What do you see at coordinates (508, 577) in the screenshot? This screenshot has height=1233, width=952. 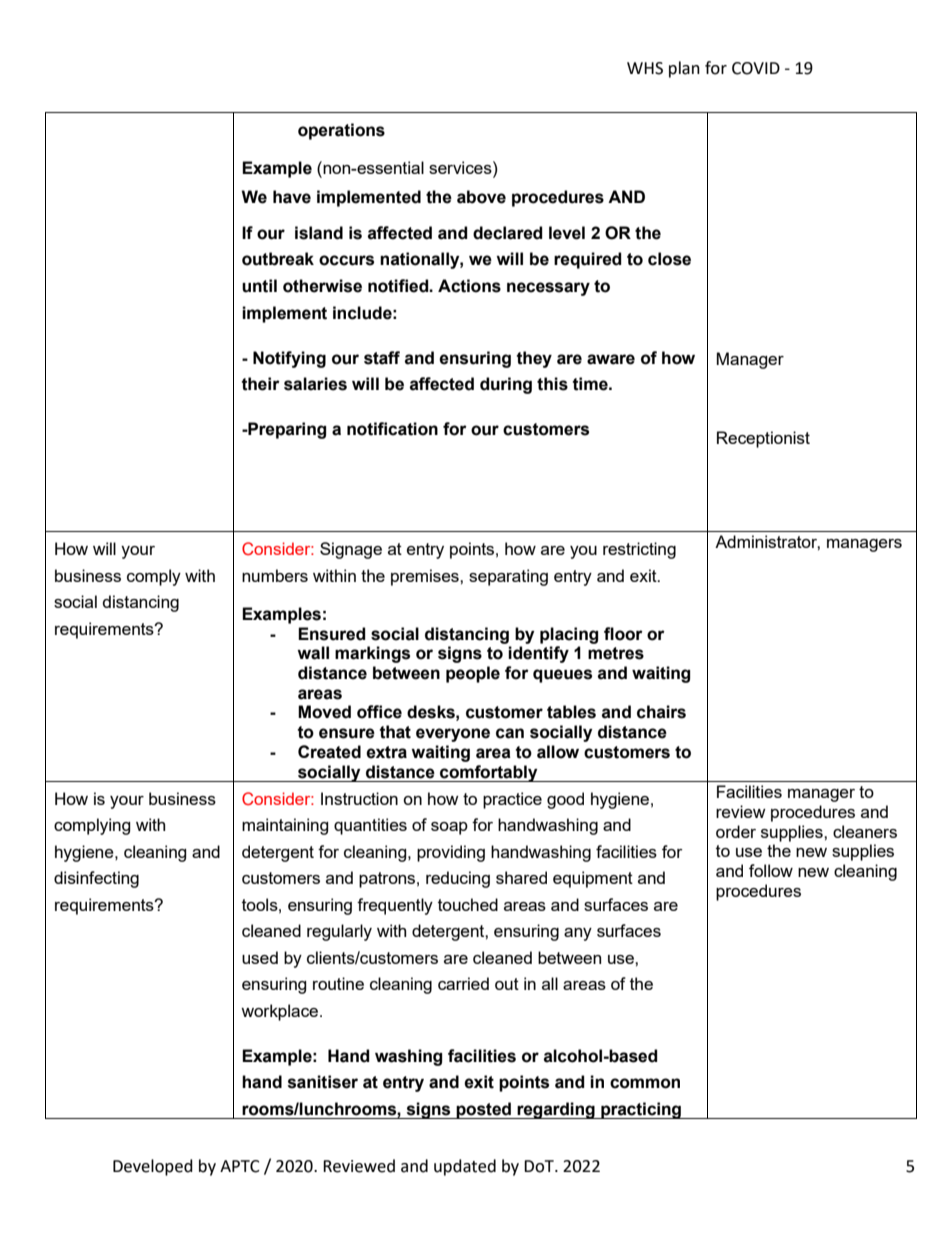 I see `separating` at bounding box center [508, 577].
